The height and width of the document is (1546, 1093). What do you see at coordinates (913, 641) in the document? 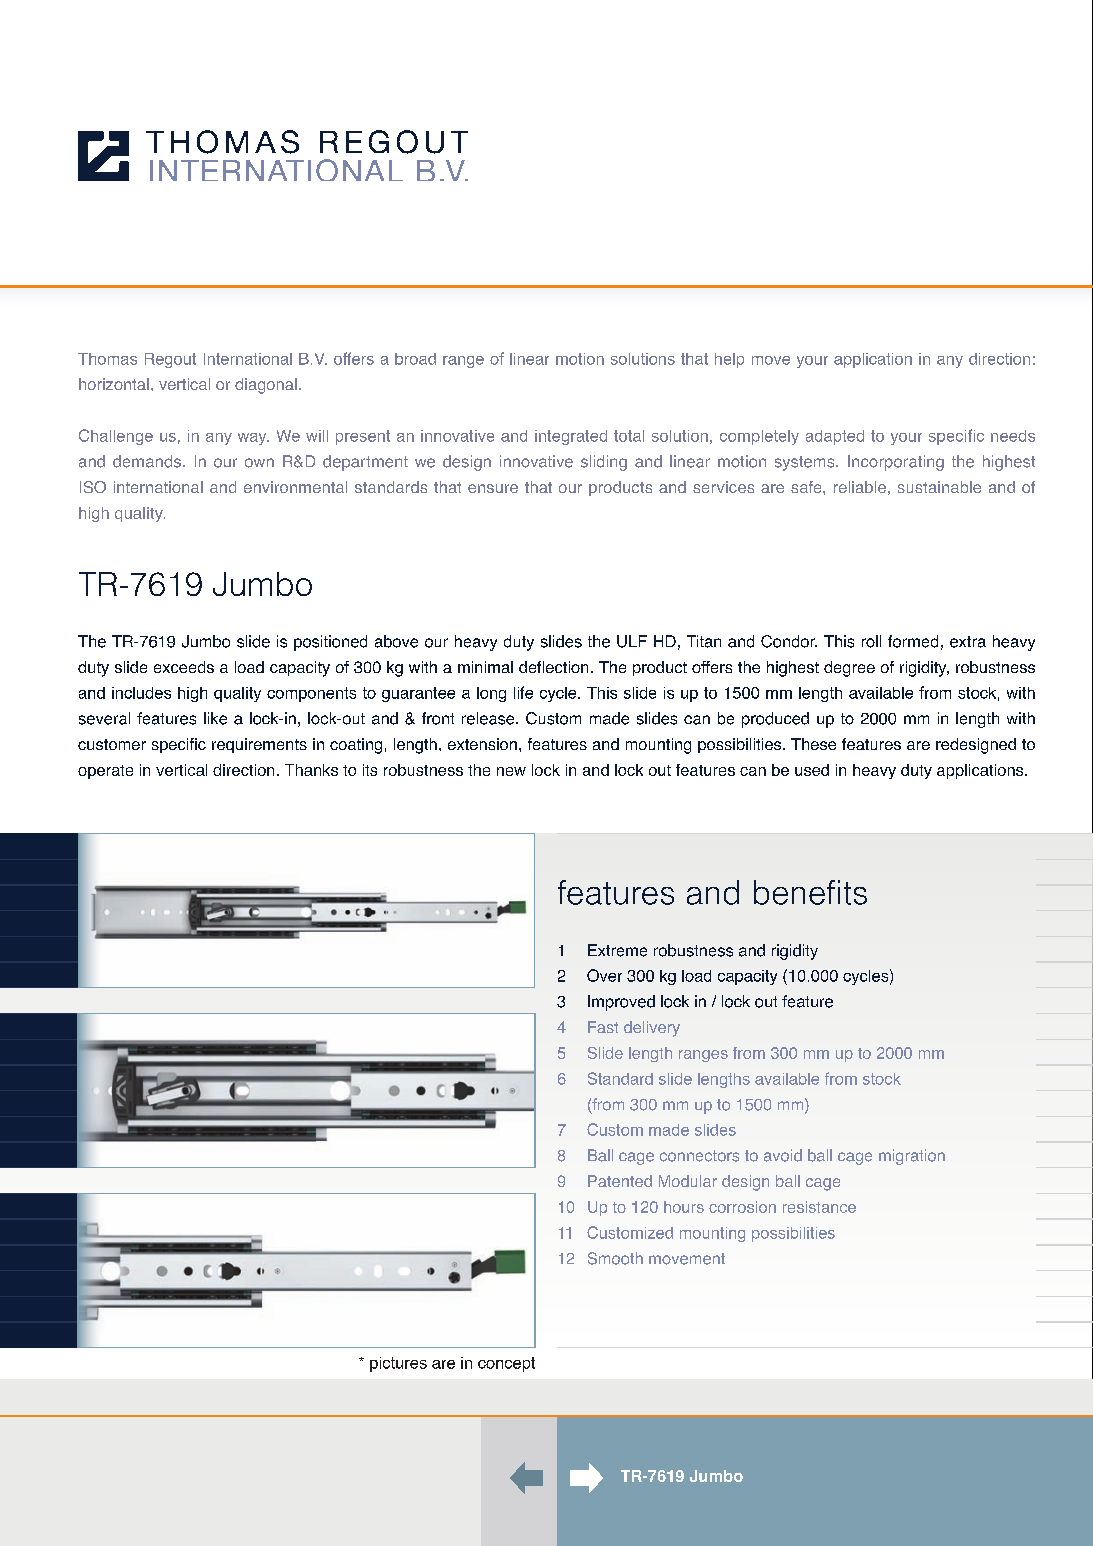
I see `formed` at bounding box center [913, 641].
